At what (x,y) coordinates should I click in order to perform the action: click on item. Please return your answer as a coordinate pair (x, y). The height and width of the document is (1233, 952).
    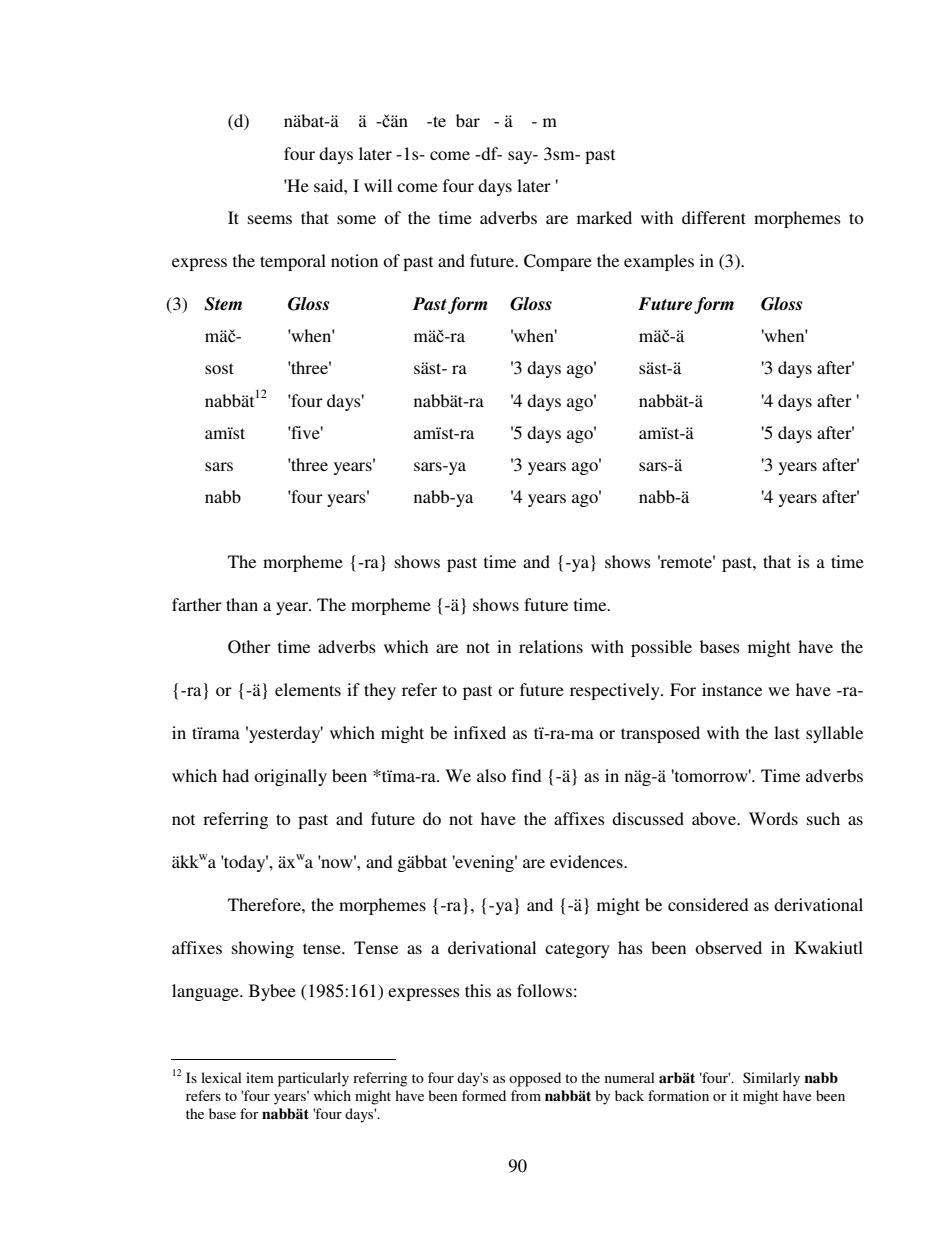
    Looking at the image, I should click on (260, 1077).
